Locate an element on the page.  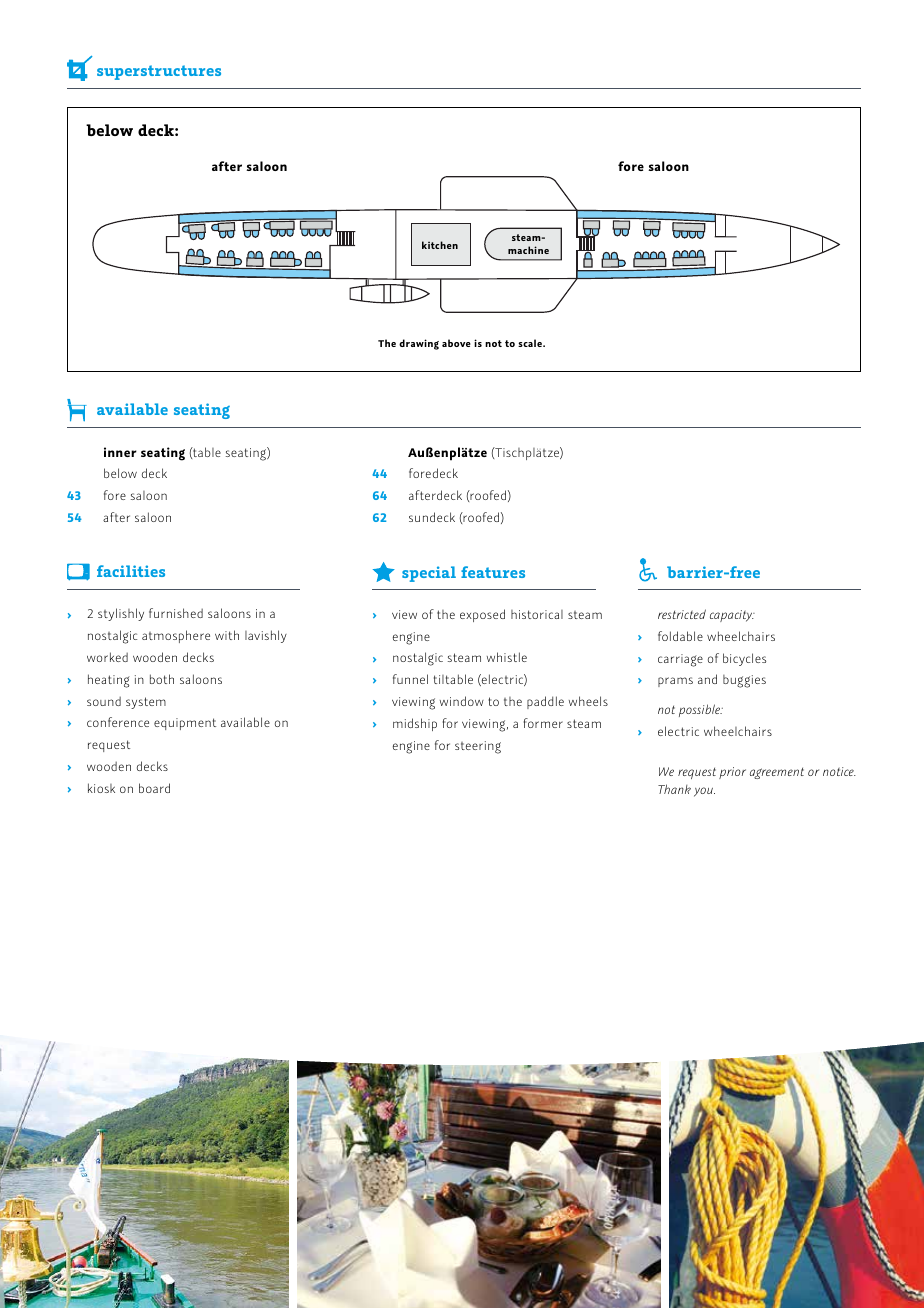
board is located at coordinates (154, 788).
